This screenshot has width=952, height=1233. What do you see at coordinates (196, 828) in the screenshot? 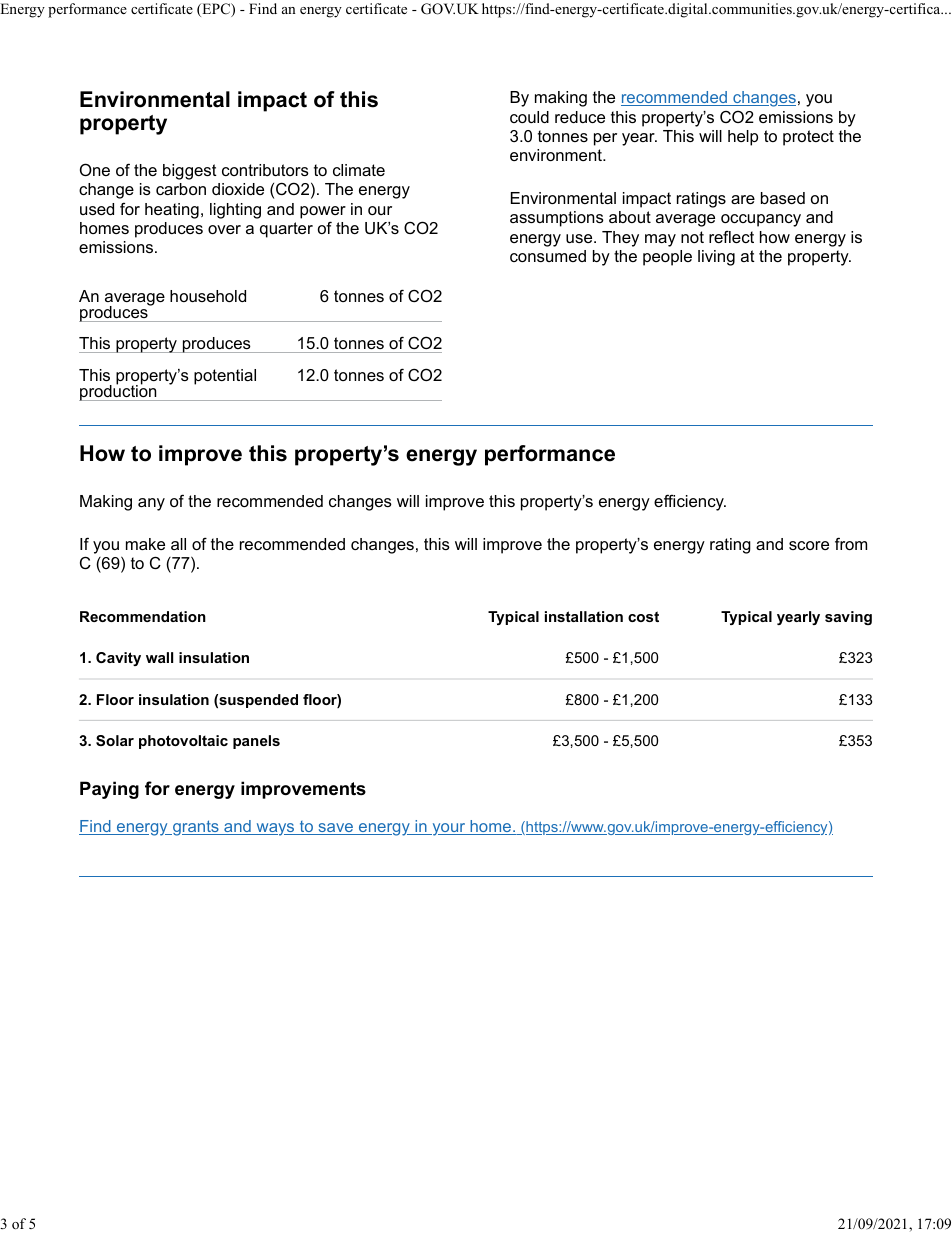
I see `grants` at bounding box center [196, 828].
